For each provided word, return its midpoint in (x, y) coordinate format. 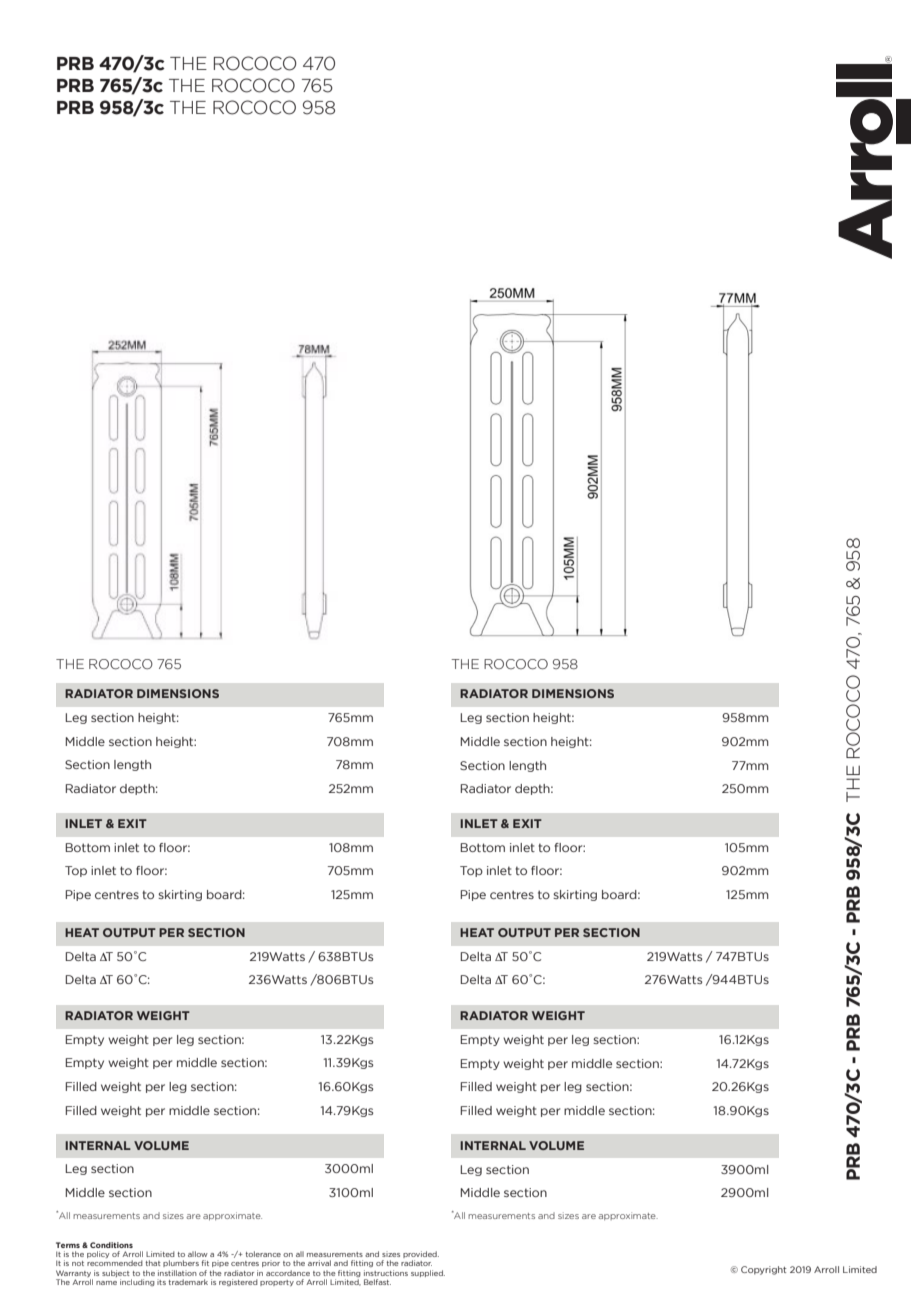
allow (198, 1254)
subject (116, 1273)
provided (421, 1256)
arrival (319, 1263)
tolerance (263, 1254)
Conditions (111, 1245)
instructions (386, 1273)
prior (271, 1263)
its (161, 1282)
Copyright (764, 1270)
